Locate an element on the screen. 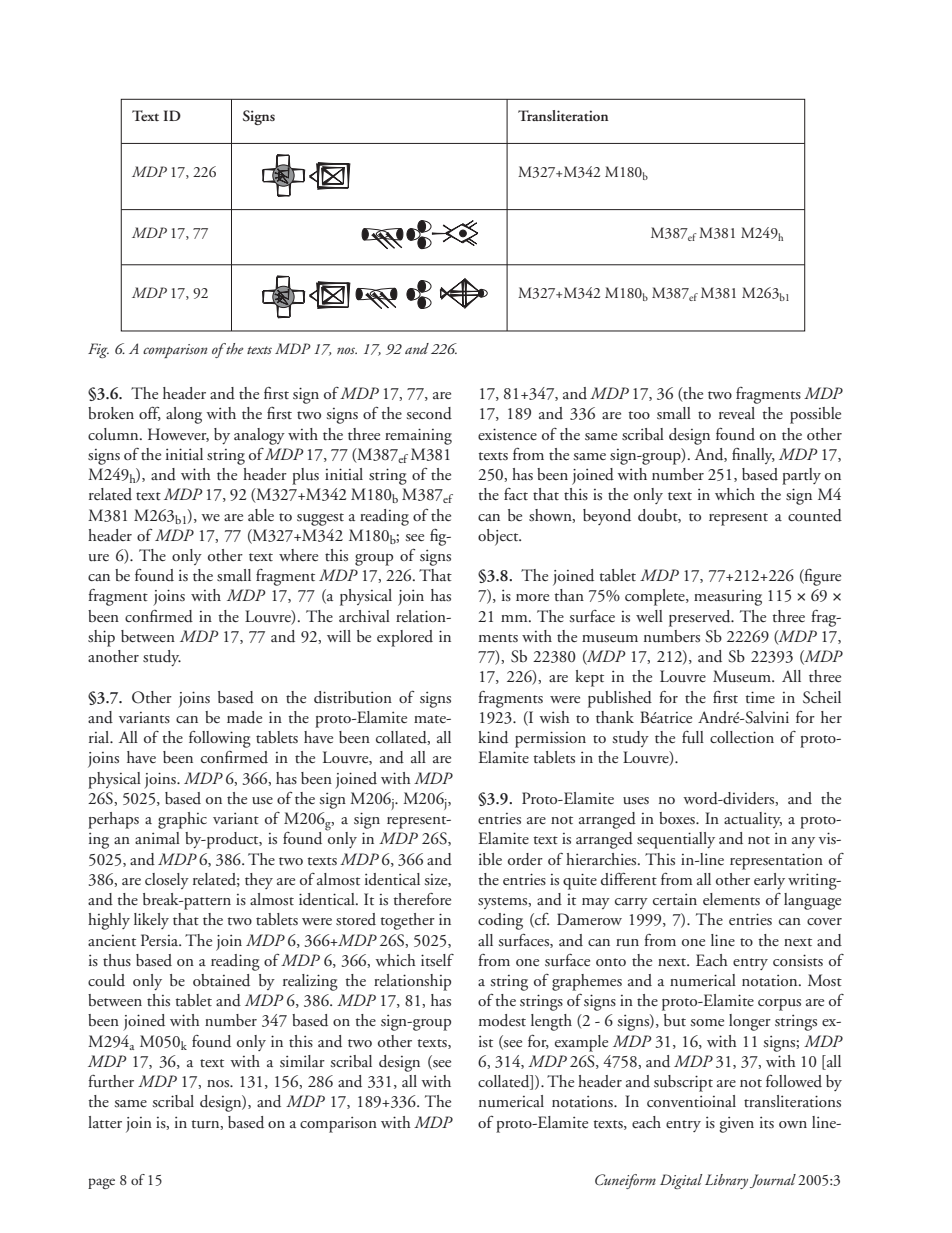 The height and width of the screenshot is (1233, 952). remaining is located at coordinates (418, 436).
